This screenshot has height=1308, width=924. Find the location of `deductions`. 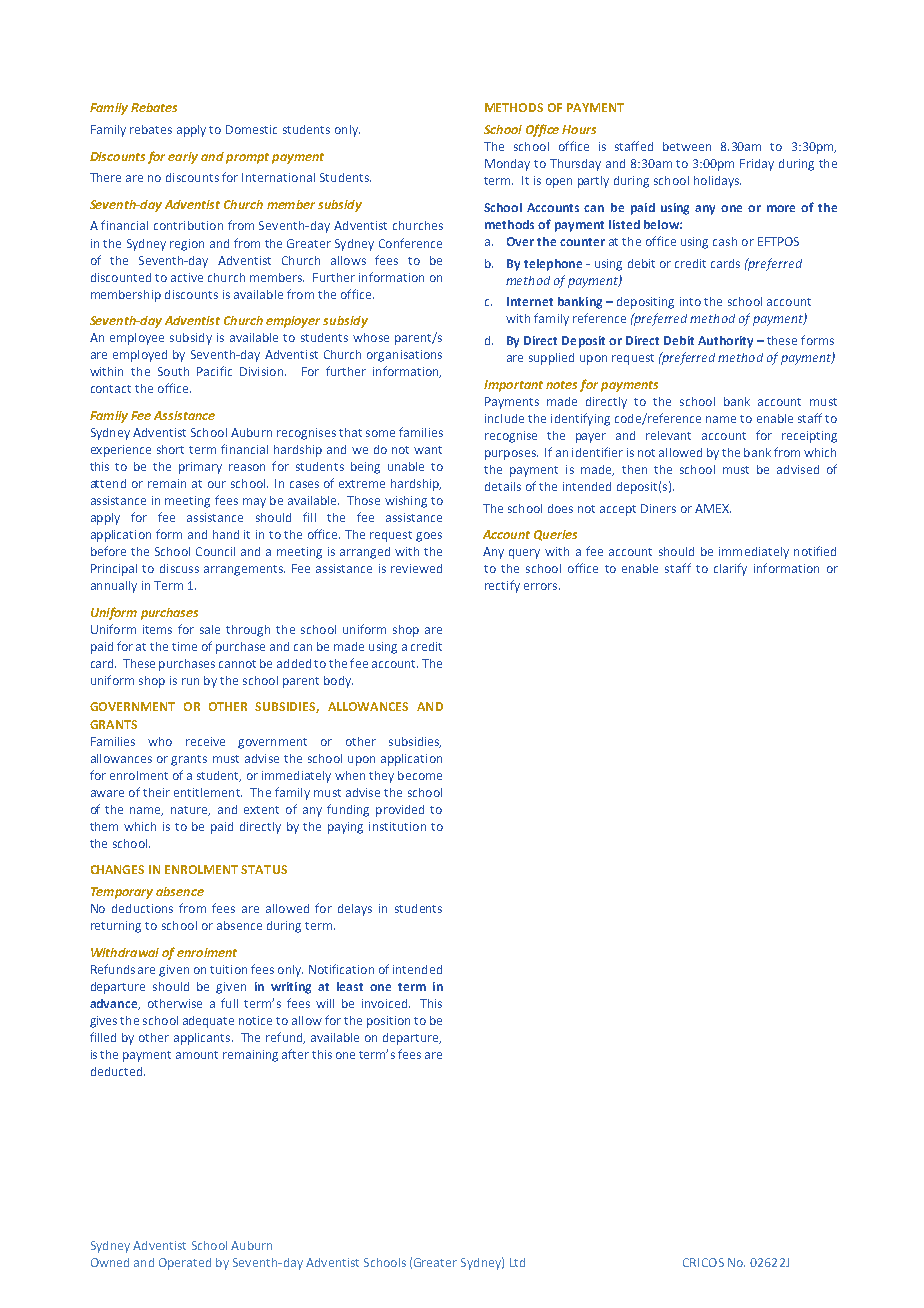

deductions is located at coordinates (142, 908).
